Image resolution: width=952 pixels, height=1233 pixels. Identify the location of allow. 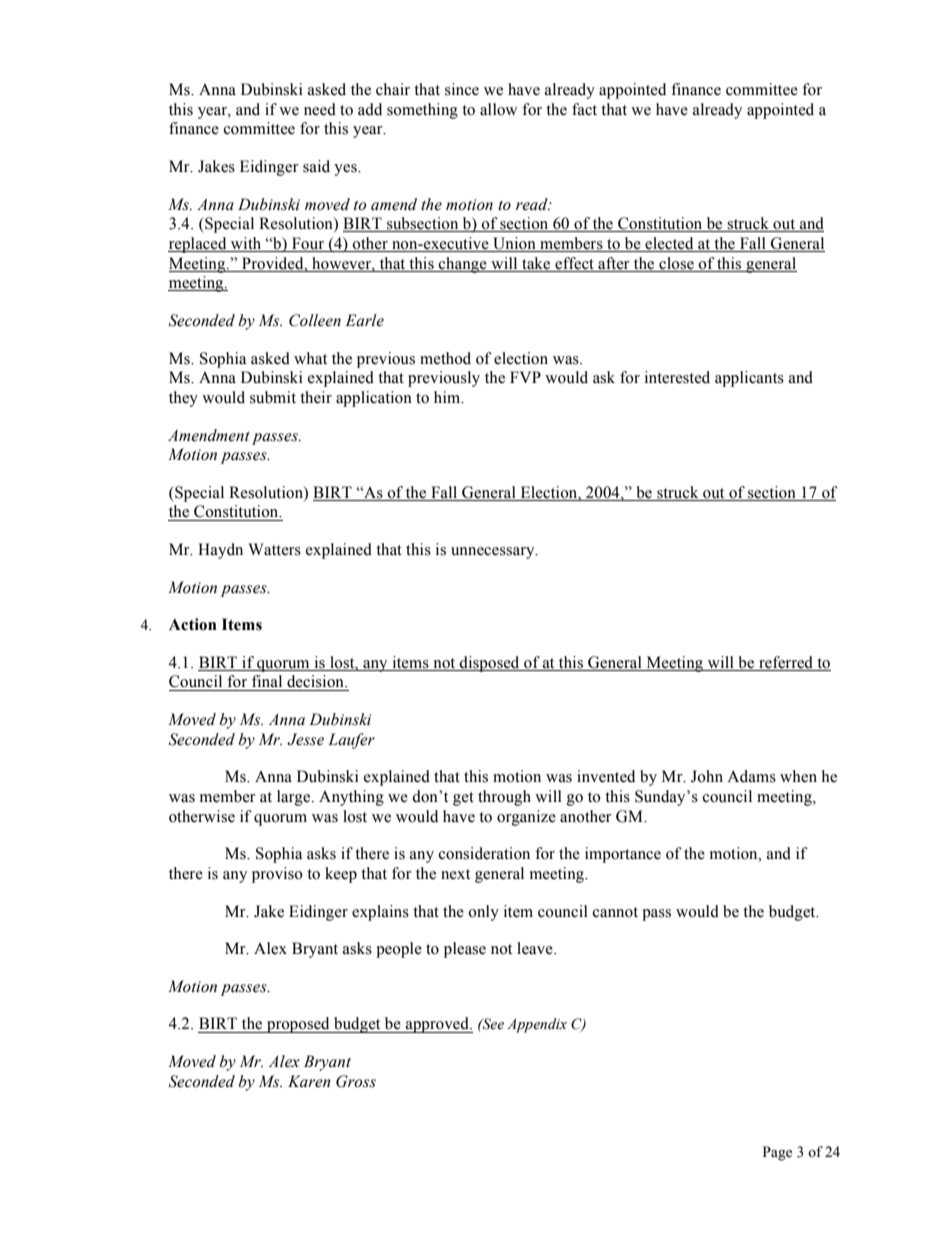
(498, 109).
